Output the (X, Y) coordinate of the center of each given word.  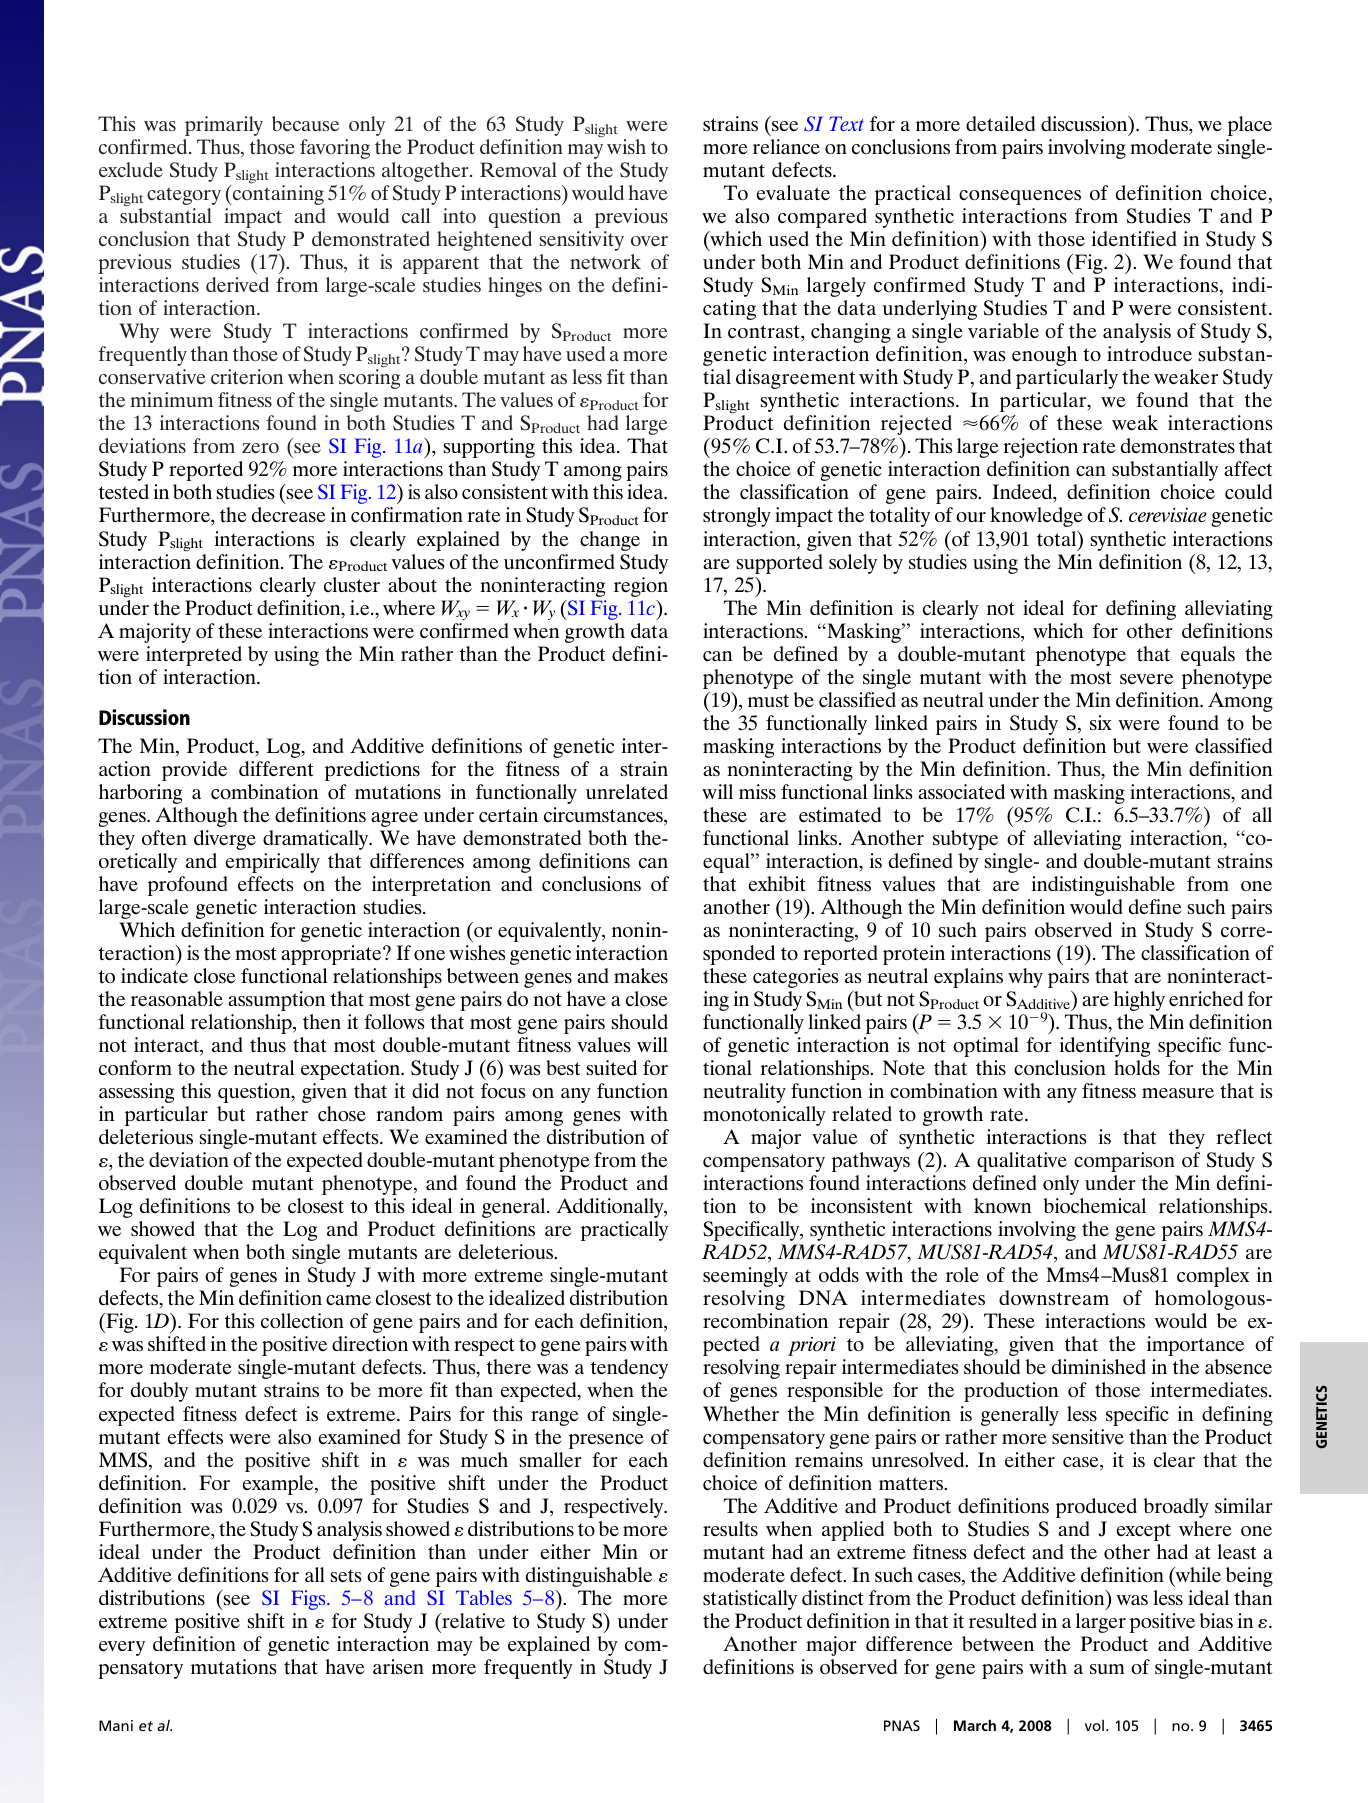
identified (1134, 239)
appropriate (332, 955)
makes (641, 976)
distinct (833, 1597)
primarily (224, 126)
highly (1139, 1001)
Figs (309, 1600)
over (649, 241)
